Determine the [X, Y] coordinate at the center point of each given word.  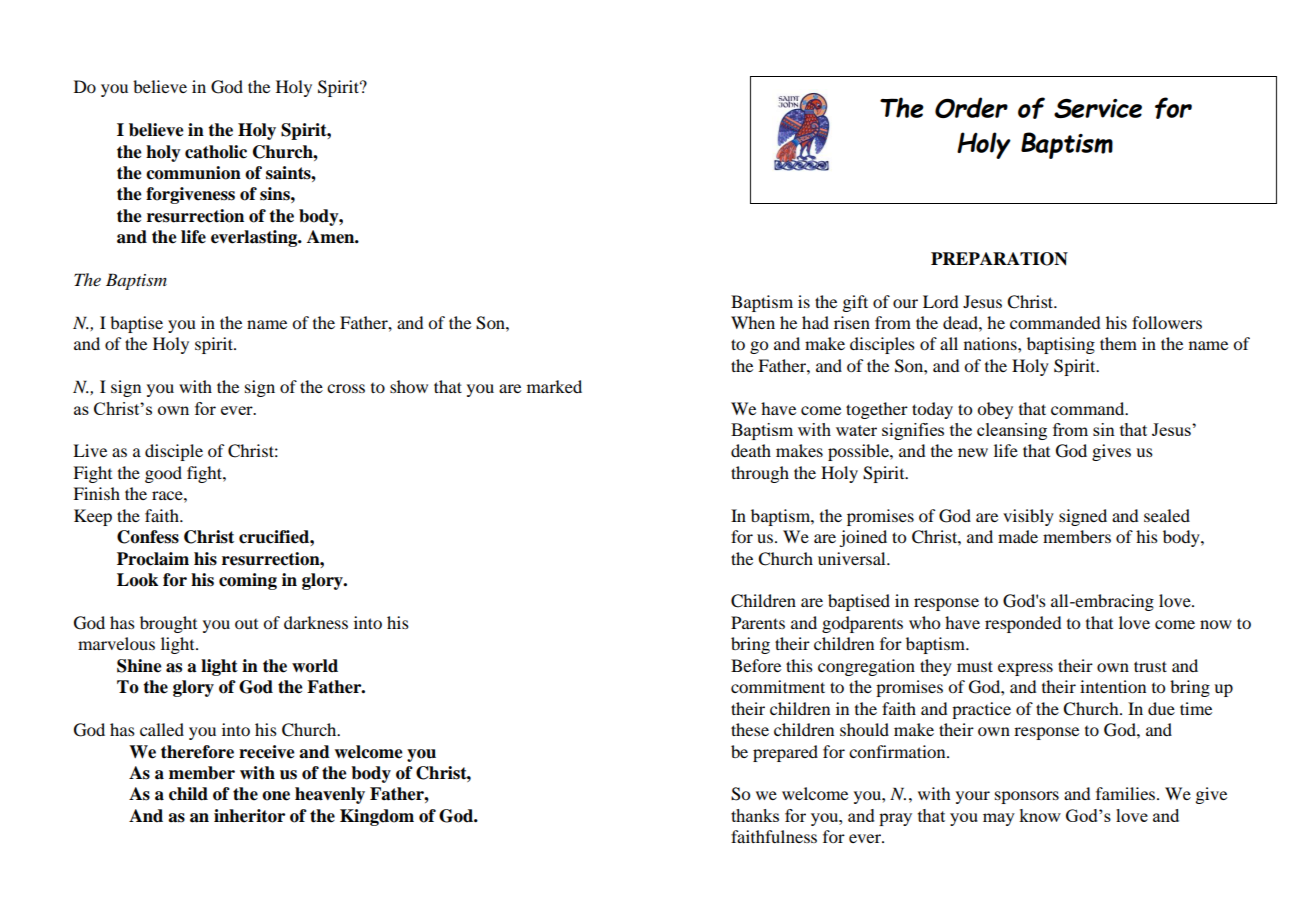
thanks [755, 815]
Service [1098, 108]
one [276, 796]
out [246, 624]
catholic [216, 152]
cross [346, 388]
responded [1023, 624]
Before [756, 665]
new [973, 452]
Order [971, 107]
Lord [941, 301]
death [751, 450]
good [163, 474]
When [753, 322]
